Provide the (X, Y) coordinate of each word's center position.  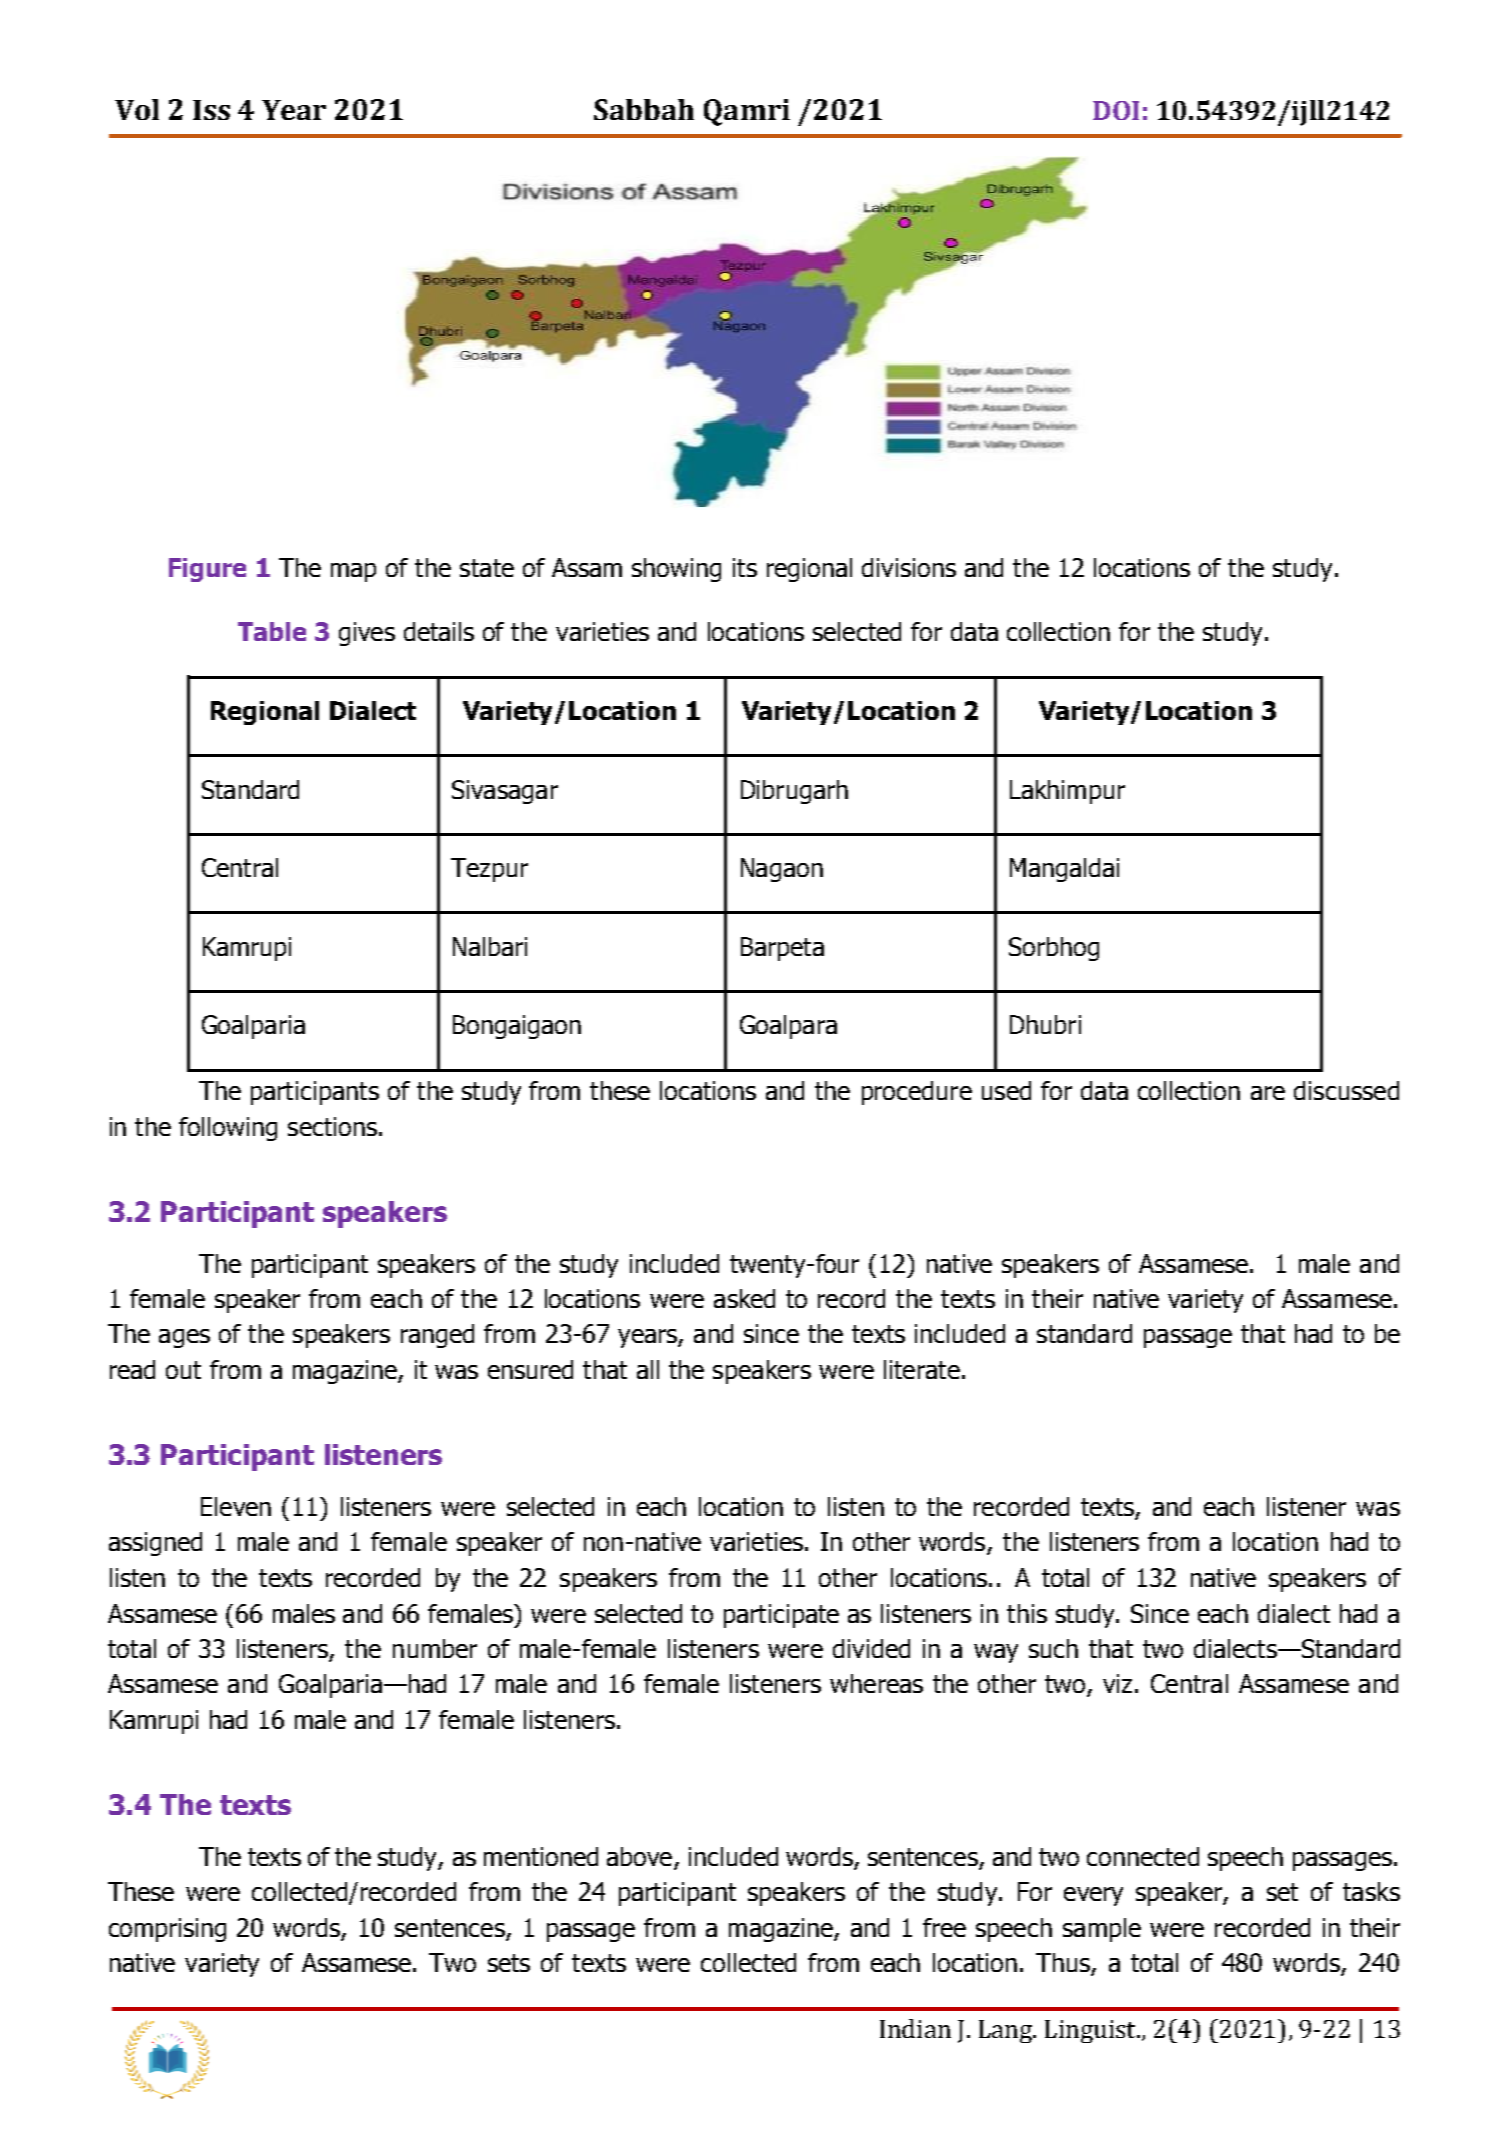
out (183, 1370)
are (1268, 1093)
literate (922, 1369)
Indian (915, 2028)
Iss (211, 110)
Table (272, 631)
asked (744, 1298)
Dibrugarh (794, 792)
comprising (167, 1930)
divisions (909, 567)
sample (1102, 1930)
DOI (1116, 110)
